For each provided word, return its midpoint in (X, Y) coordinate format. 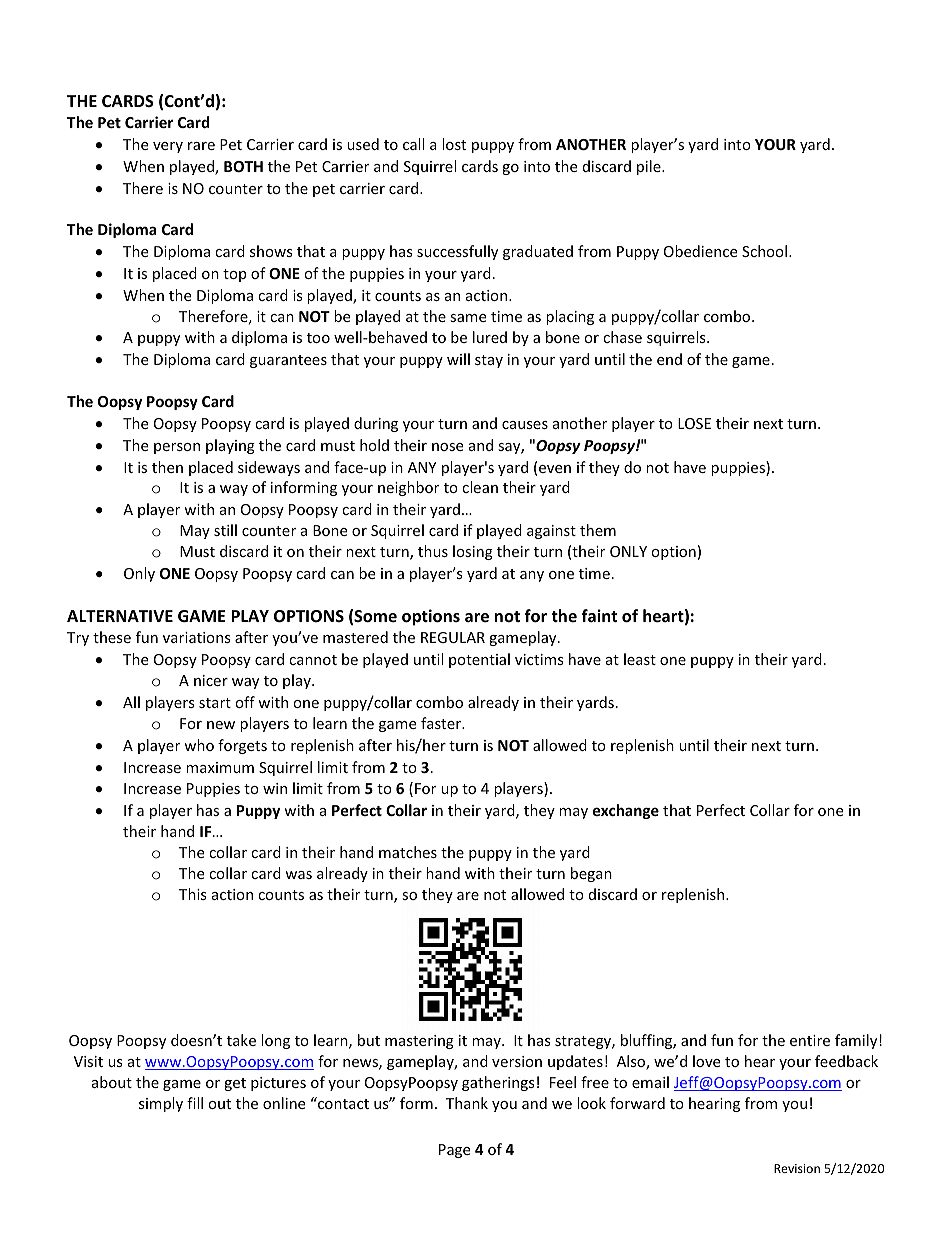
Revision (797, 1168)
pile (650, 167)
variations (197, 637)
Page (454, 1151)
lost (454, 144)
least (640, 659)
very (168, 147)
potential (479, 660)
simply (161, 1104)
